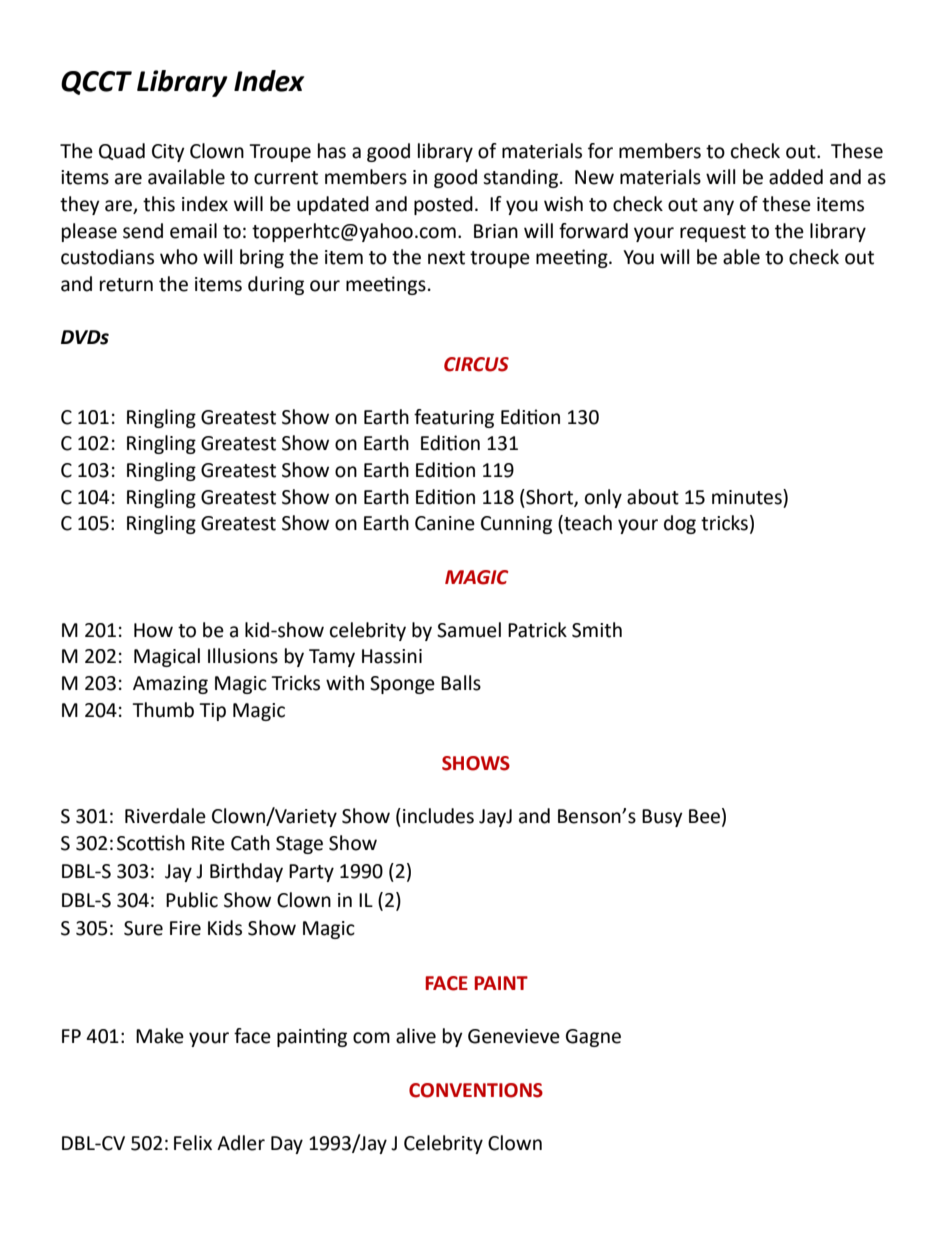  What do you see at coordinates (593, 1038) in the screenshot?
I see `Gagne` at bounding box center [593, 1038].
